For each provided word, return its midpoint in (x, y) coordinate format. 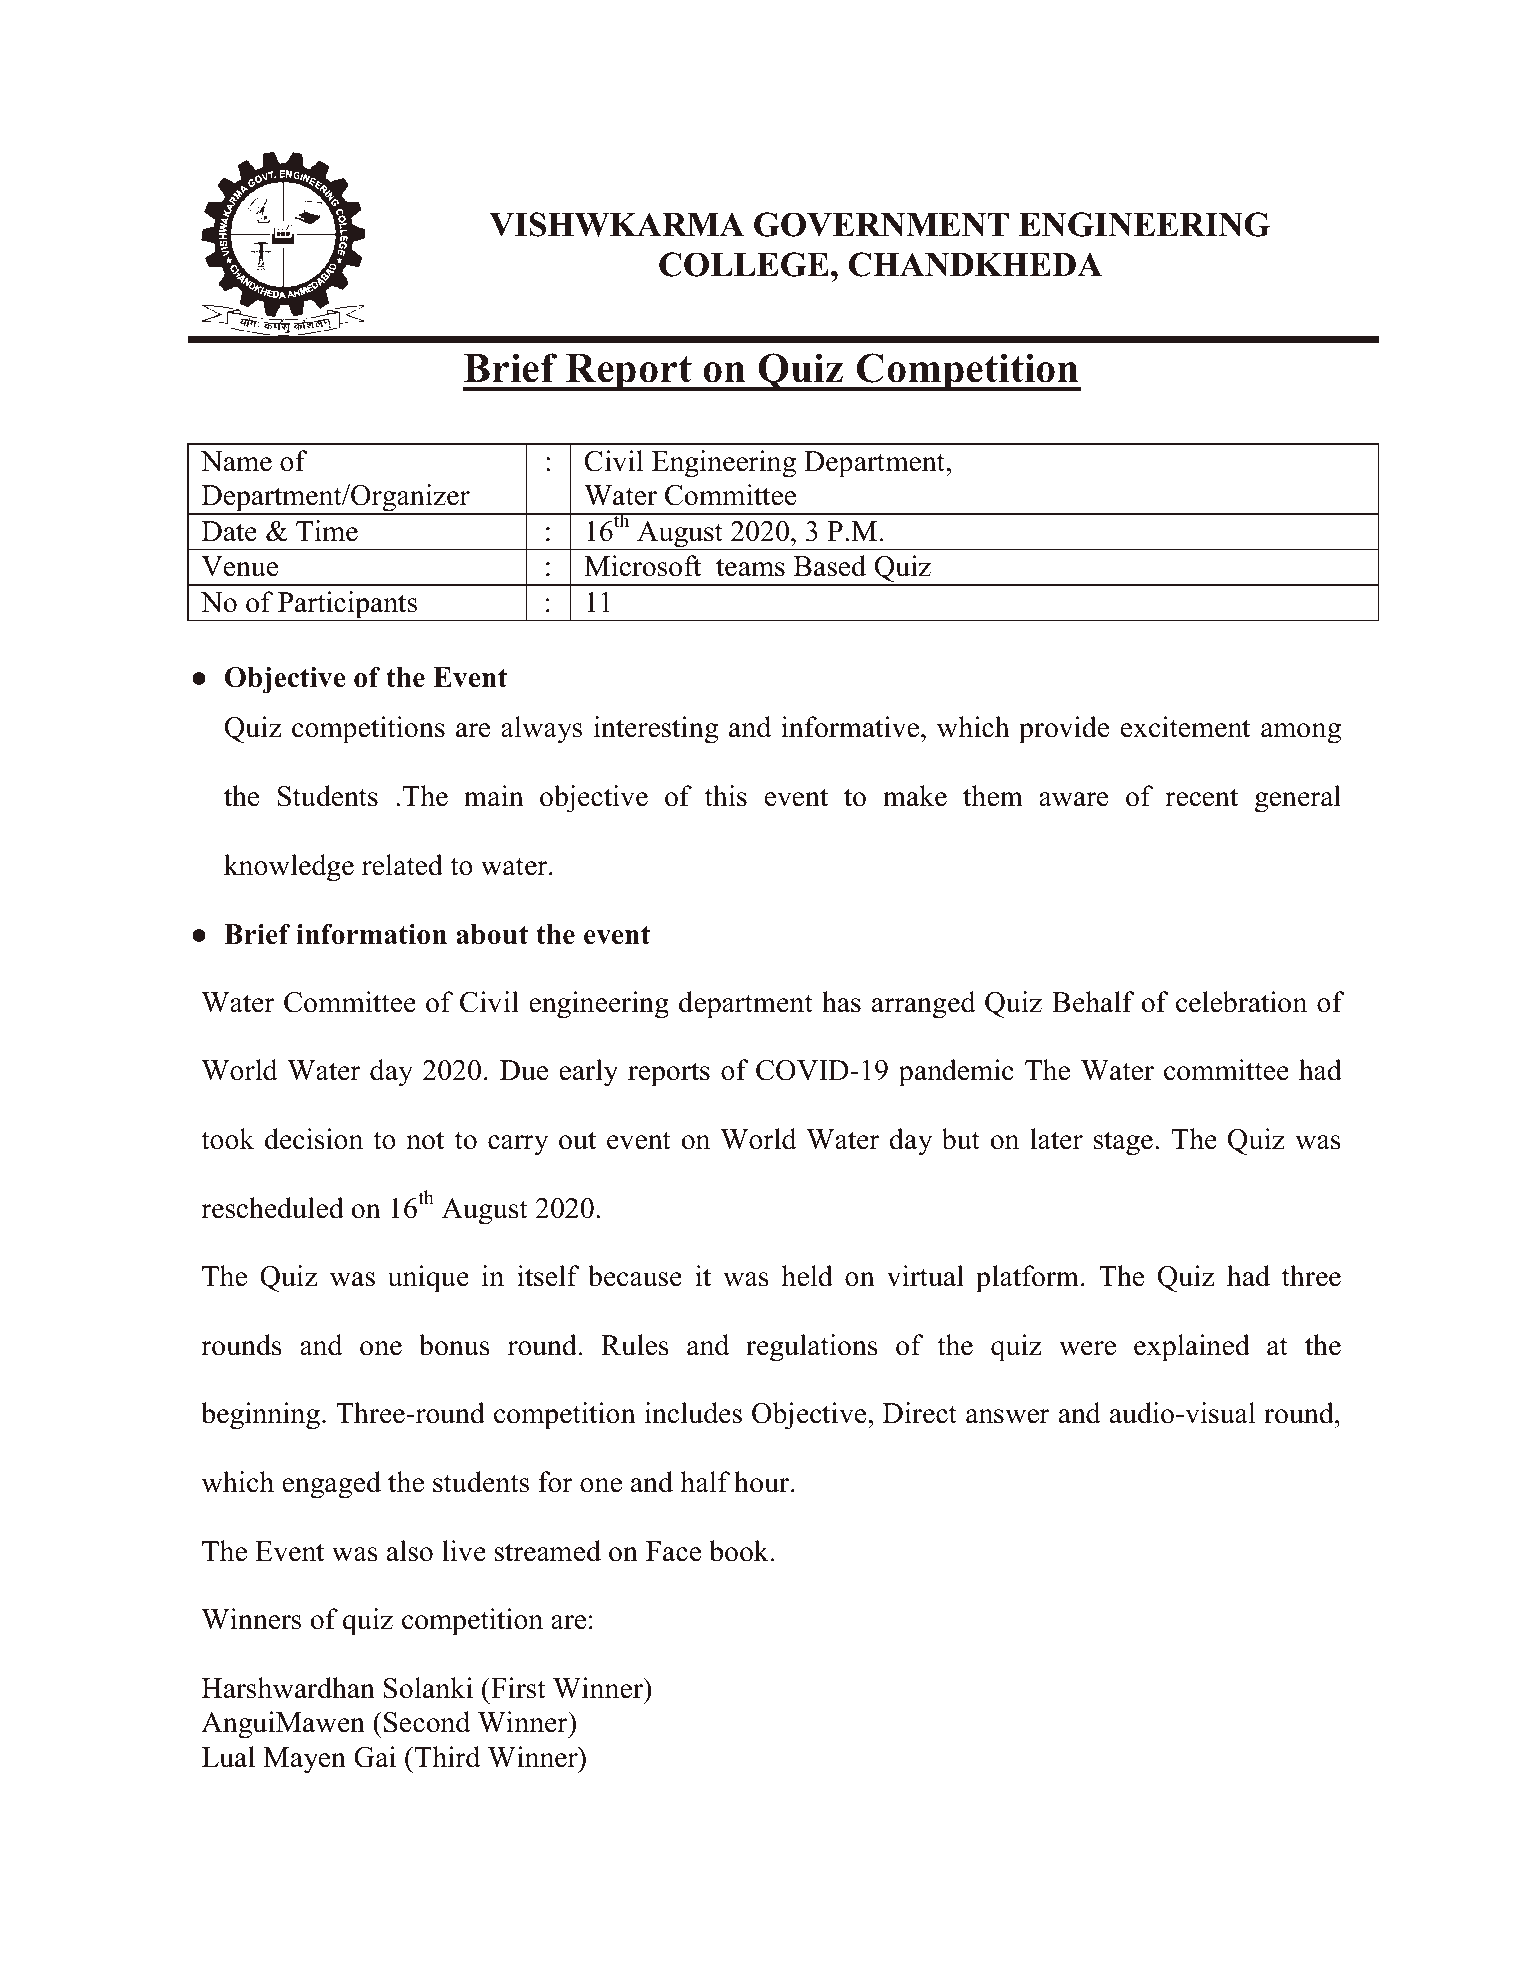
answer (1008, 1416)
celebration (1241, 1002)
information (371, 934)
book (740, 1551)
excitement (1185, 727)
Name (236, 461)
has (841, 1002)
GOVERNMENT (881, 224)
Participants (348, 606)
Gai (375, 1757)
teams (750, 567)
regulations (812, 1348)
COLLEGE (744, 264)
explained (1192, 1348)
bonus (454, 1345)
